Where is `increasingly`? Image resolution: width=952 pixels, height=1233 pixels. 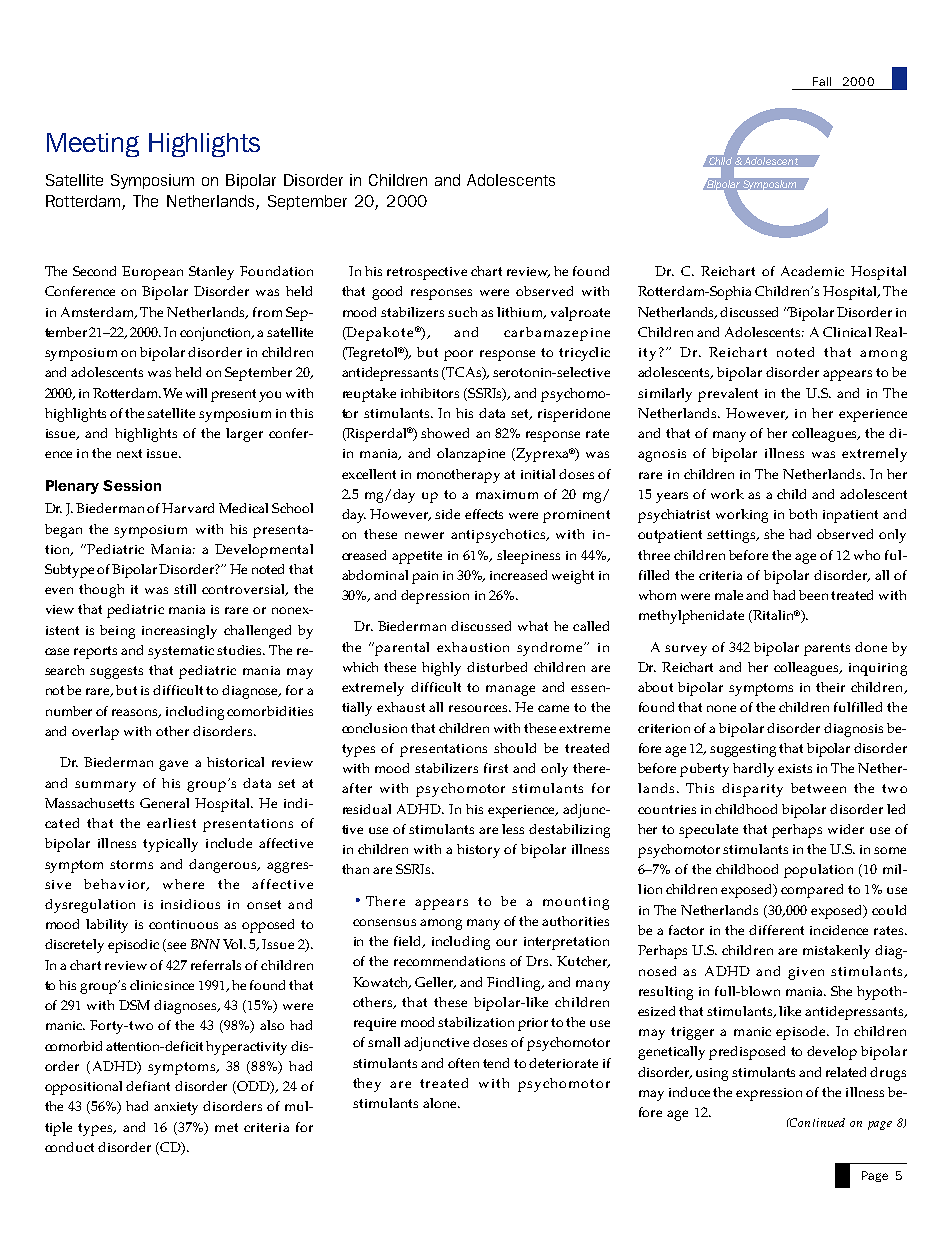
increasingly is located at coordinates (179, 632).
